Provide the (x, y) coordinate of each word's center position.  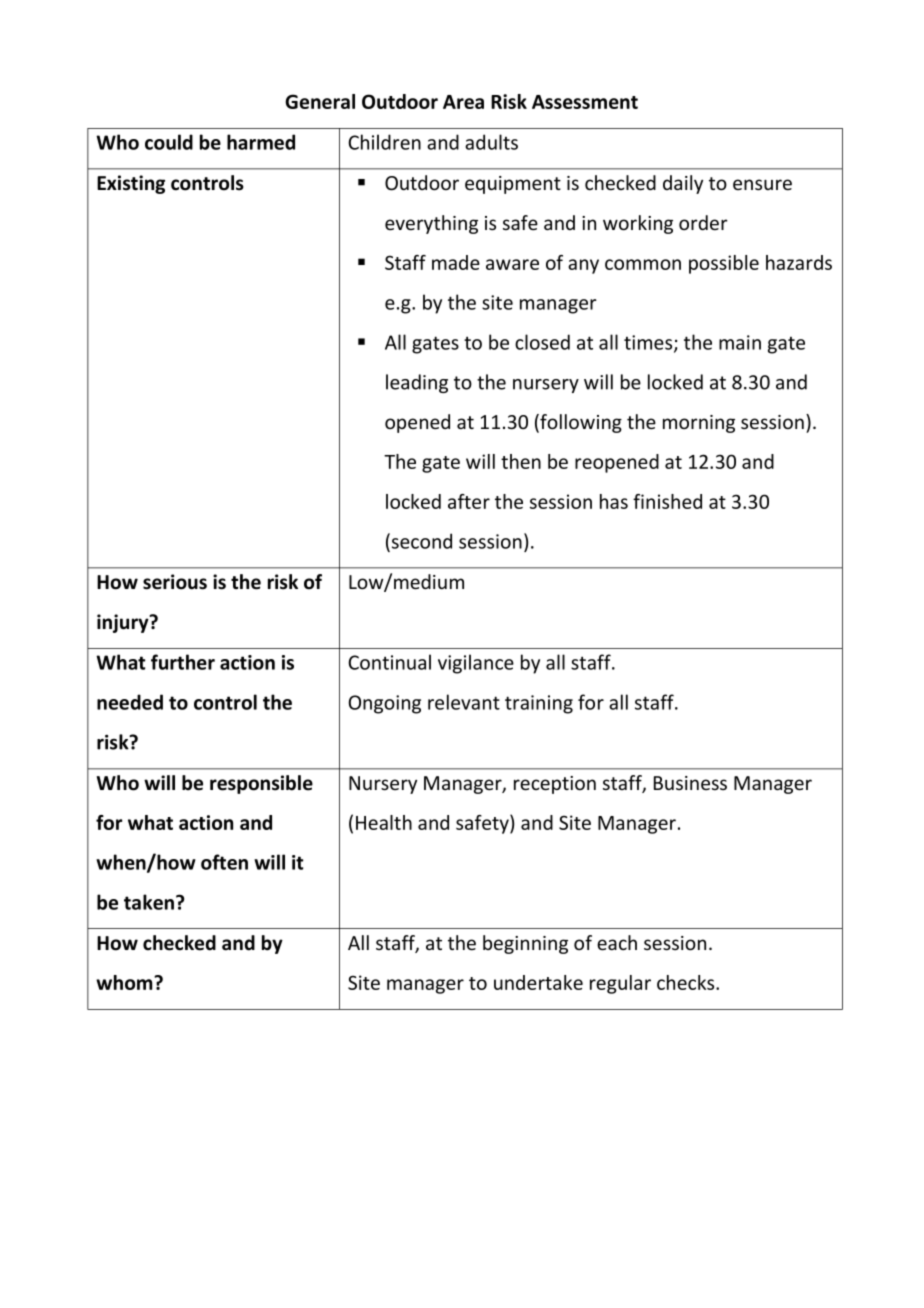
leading (417, 383)
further (183, 662)
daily (683, 184)
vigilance (476, 664)
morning (699, 424)
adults (491, 142)
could (169, 142)
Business (690, 783)
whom (125, 982)
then (521, 461)
